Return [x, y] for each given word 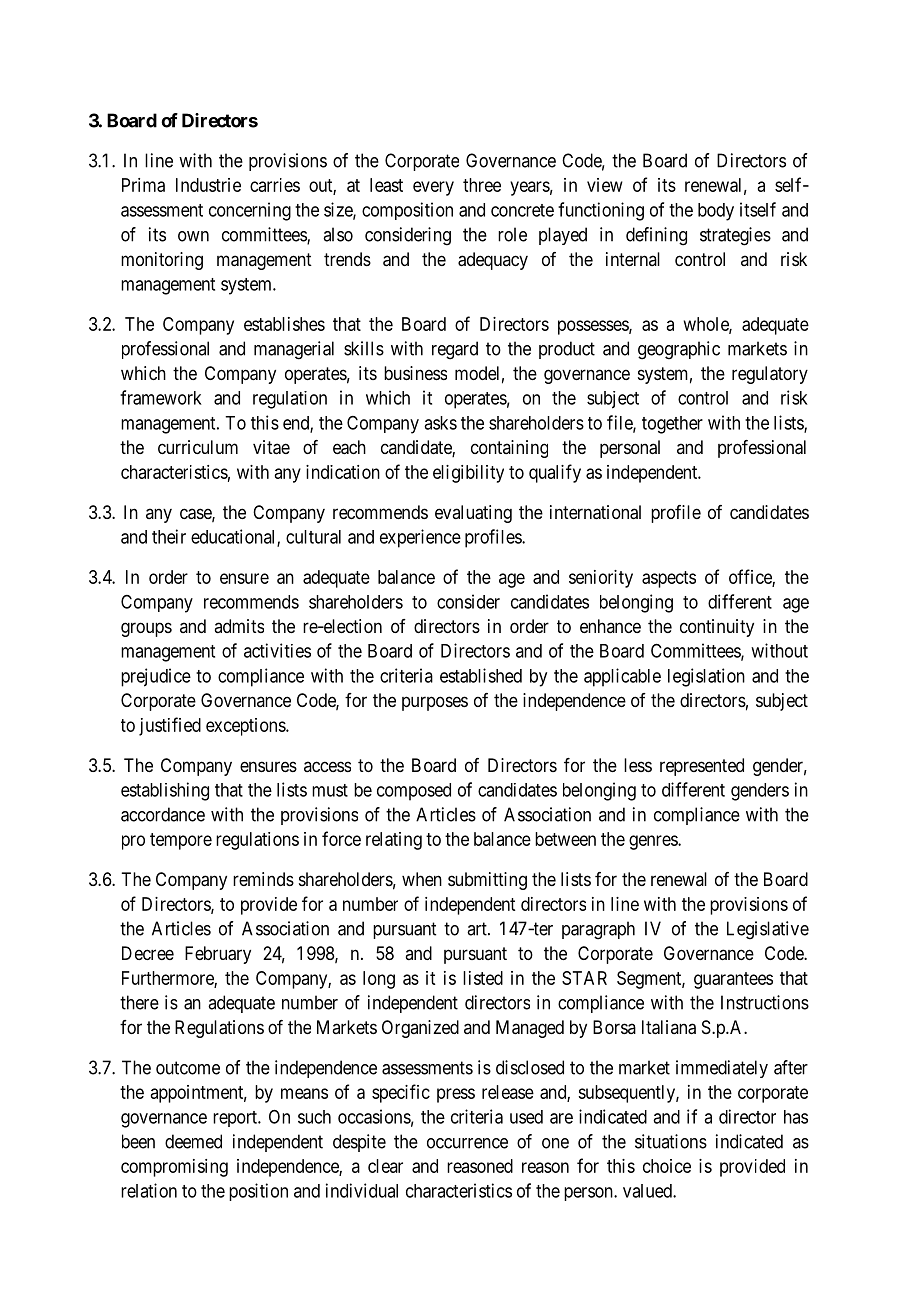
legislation [706, 677]
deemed [193, 1141]
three [482, 185]
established [481, 675]
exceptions [246, 727]
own [193, 236]
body [716, 212]
